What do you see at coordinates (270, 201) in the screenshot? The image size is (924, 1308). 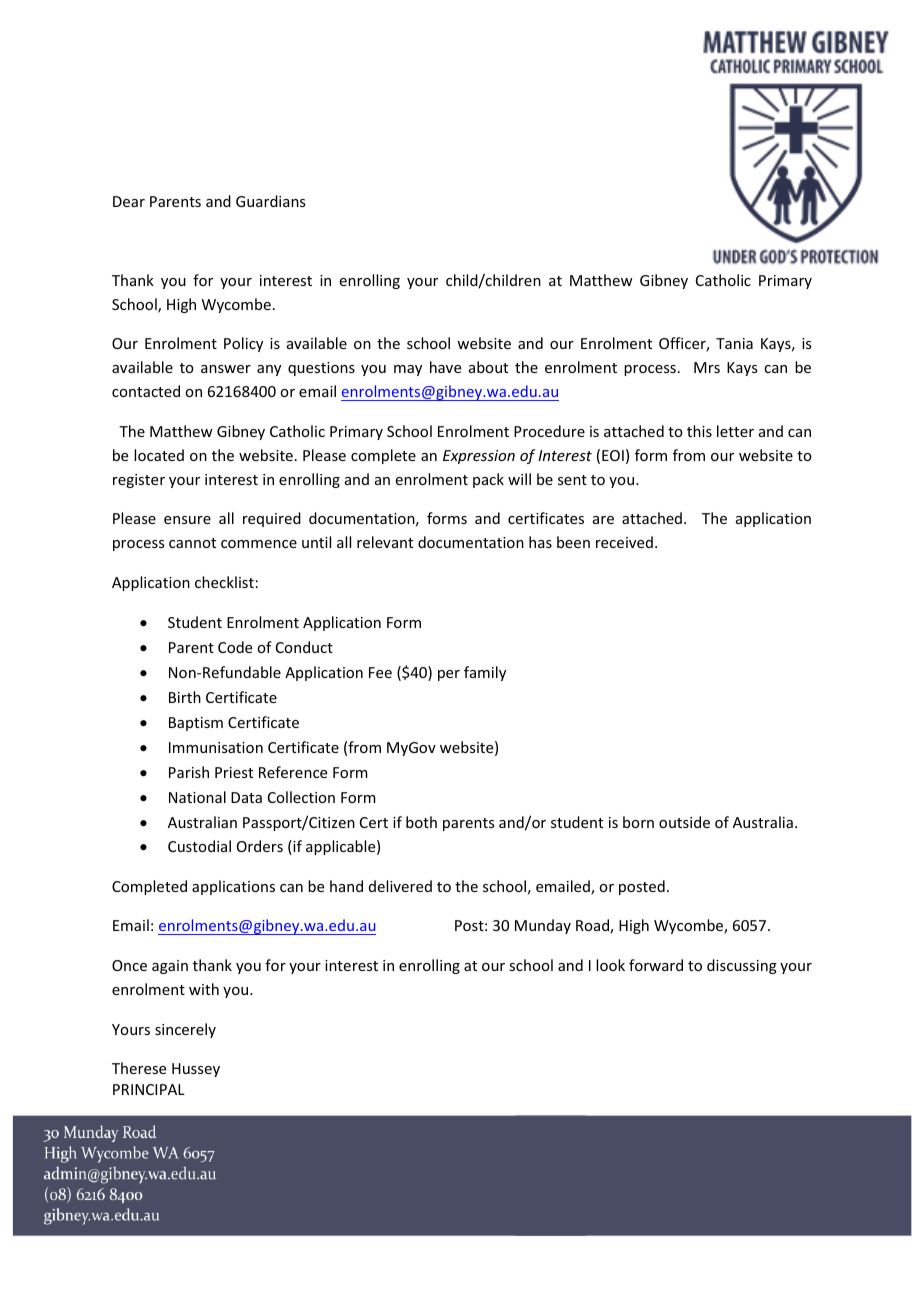 I see `Guardians` at bounding box center [270, 201].
